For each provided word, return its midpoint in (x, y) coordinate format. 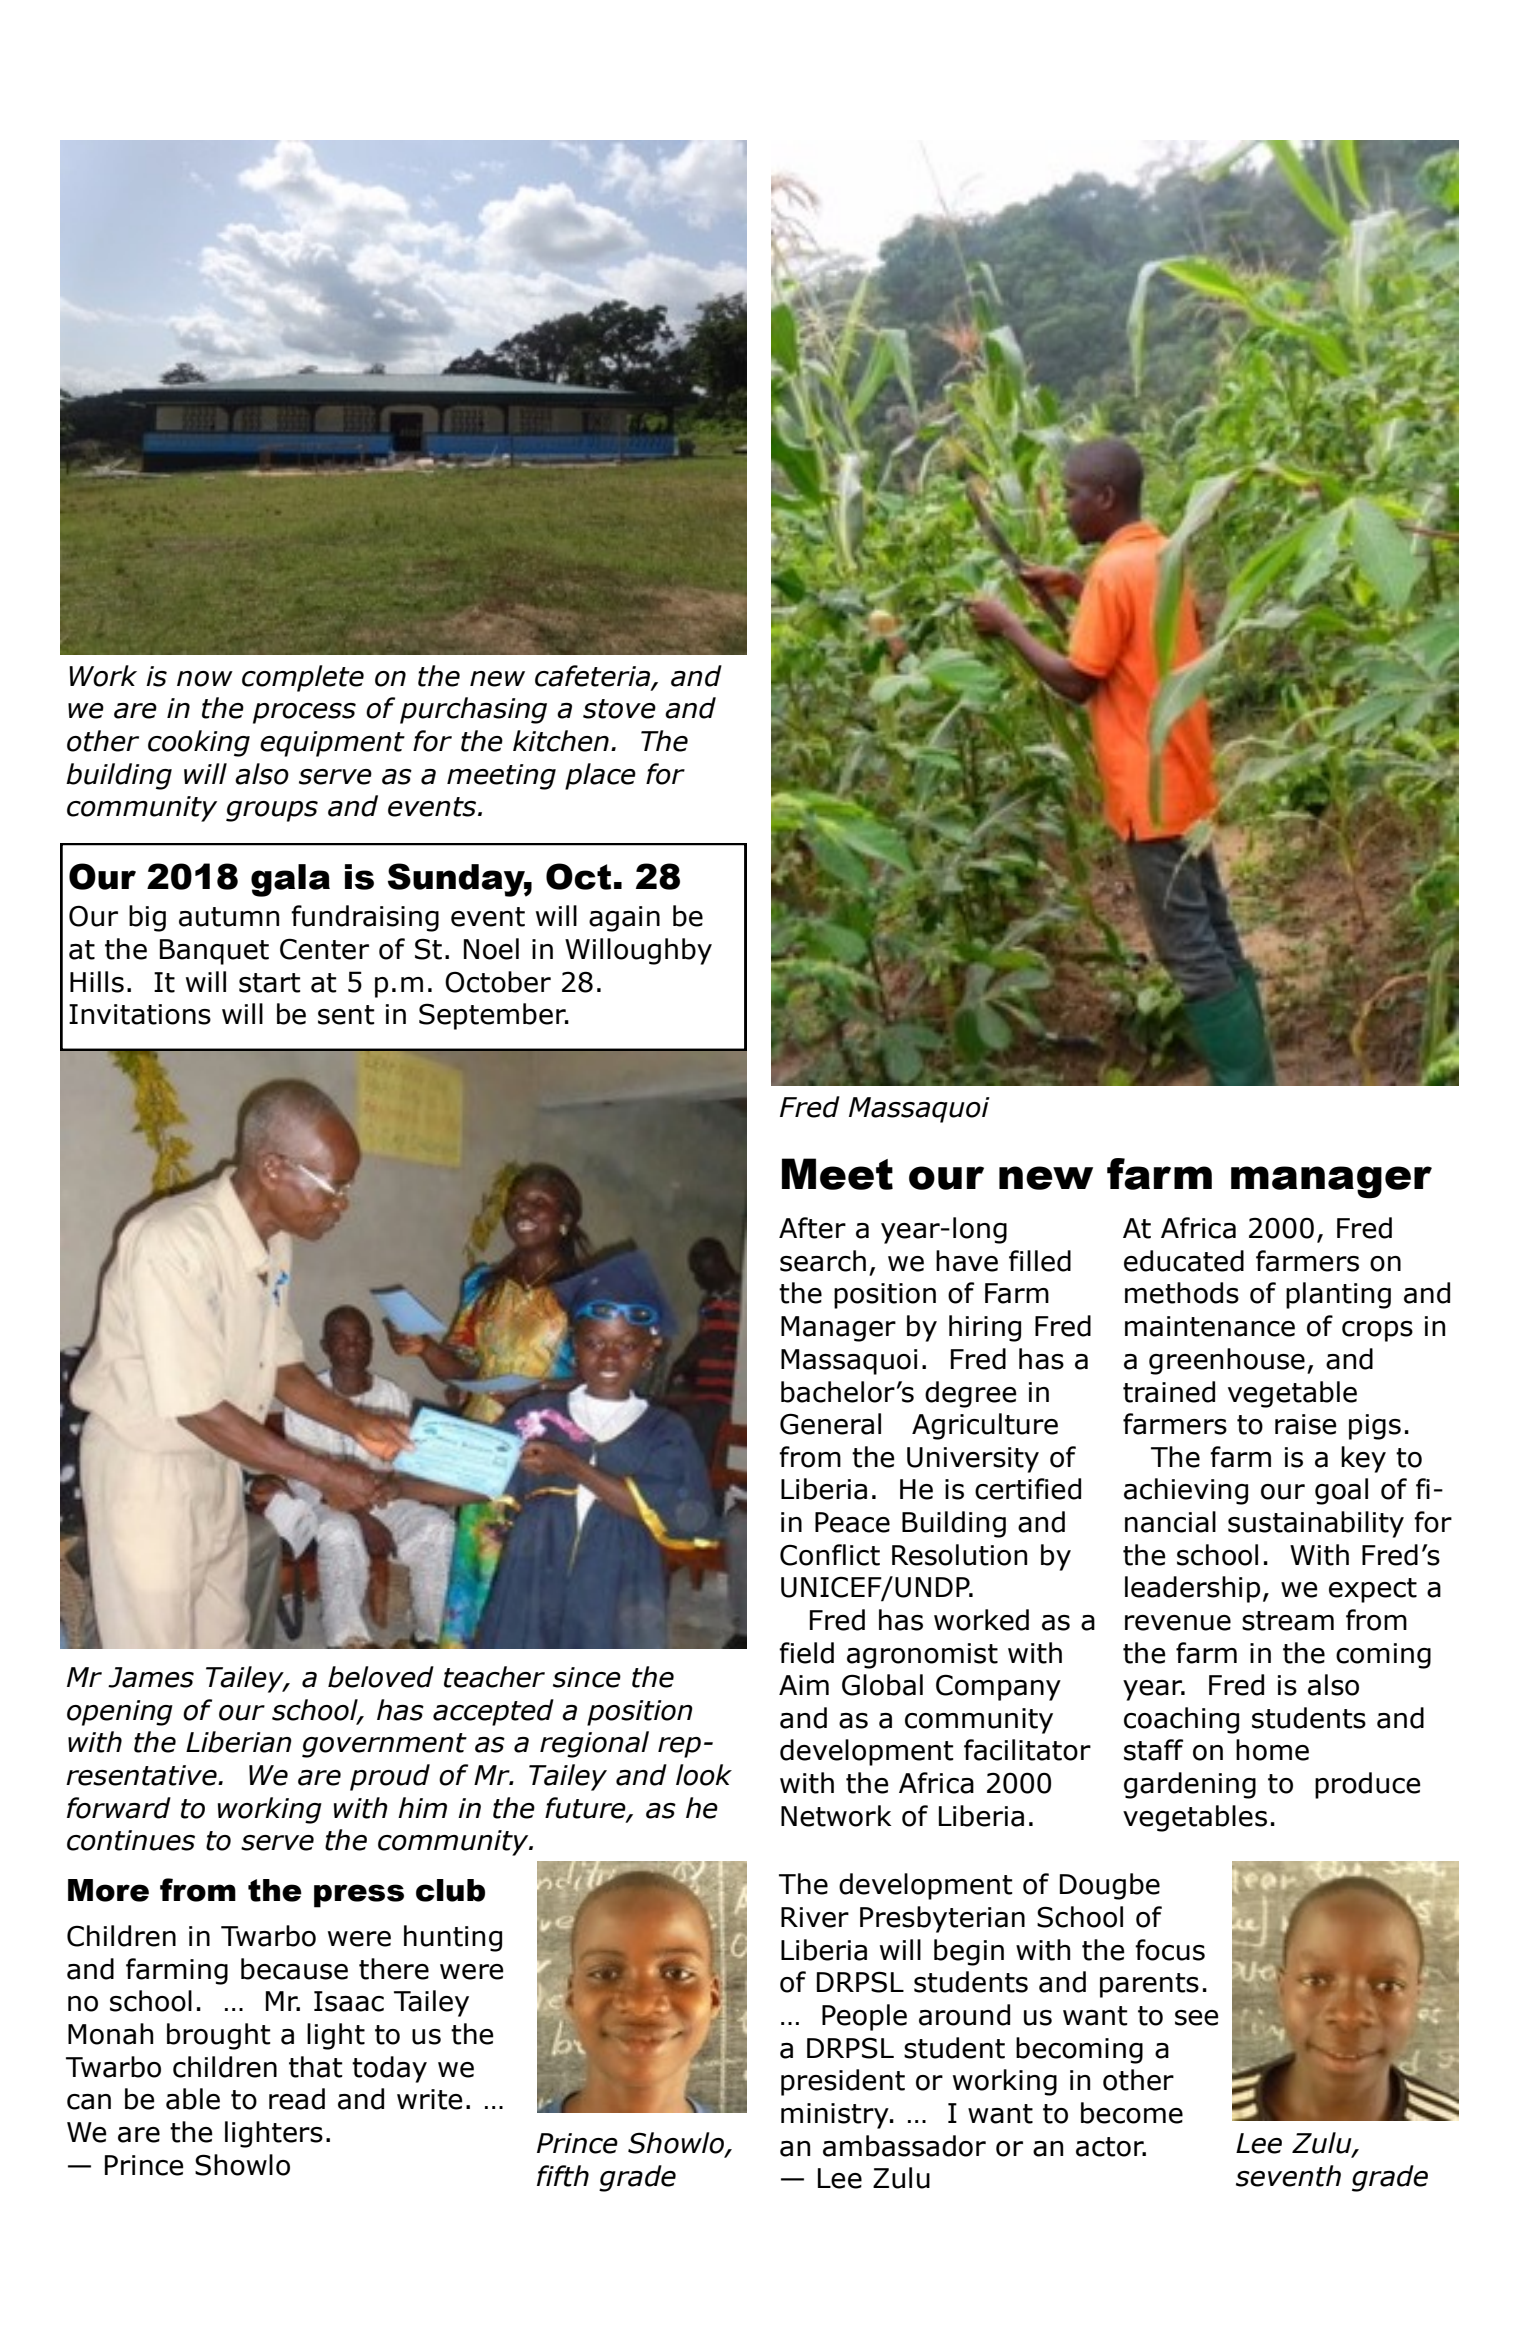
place (600, 776)
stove (619, 709)
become (1132, 2113)
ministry (836, 2116)
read (297, 2099)
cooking (199, 743)
